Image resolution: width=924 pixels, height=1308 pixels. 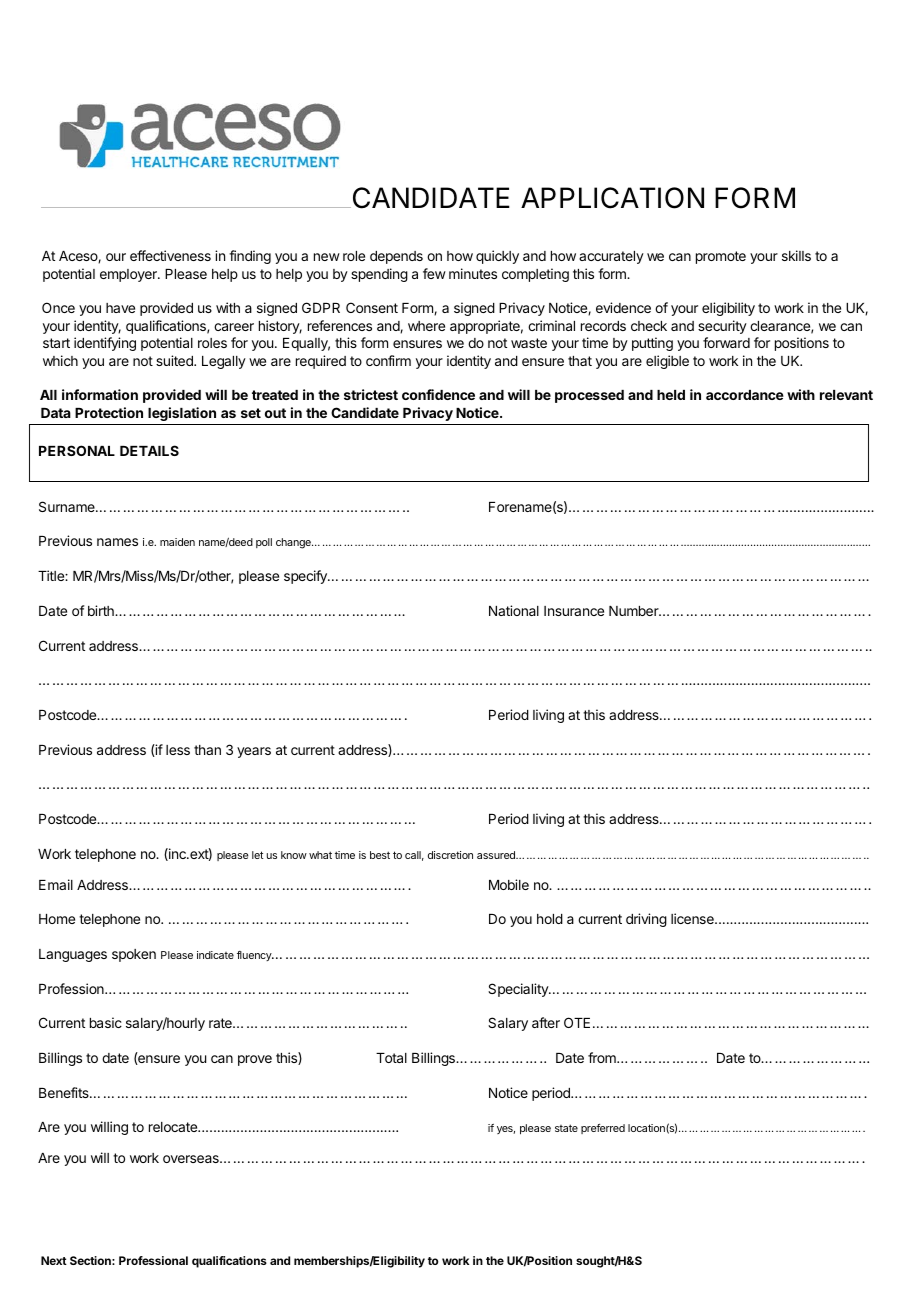 What do you see at coordinates (170, 255) in the screenshot?
I see `effectiveness` at bounding box center [170, 255].
